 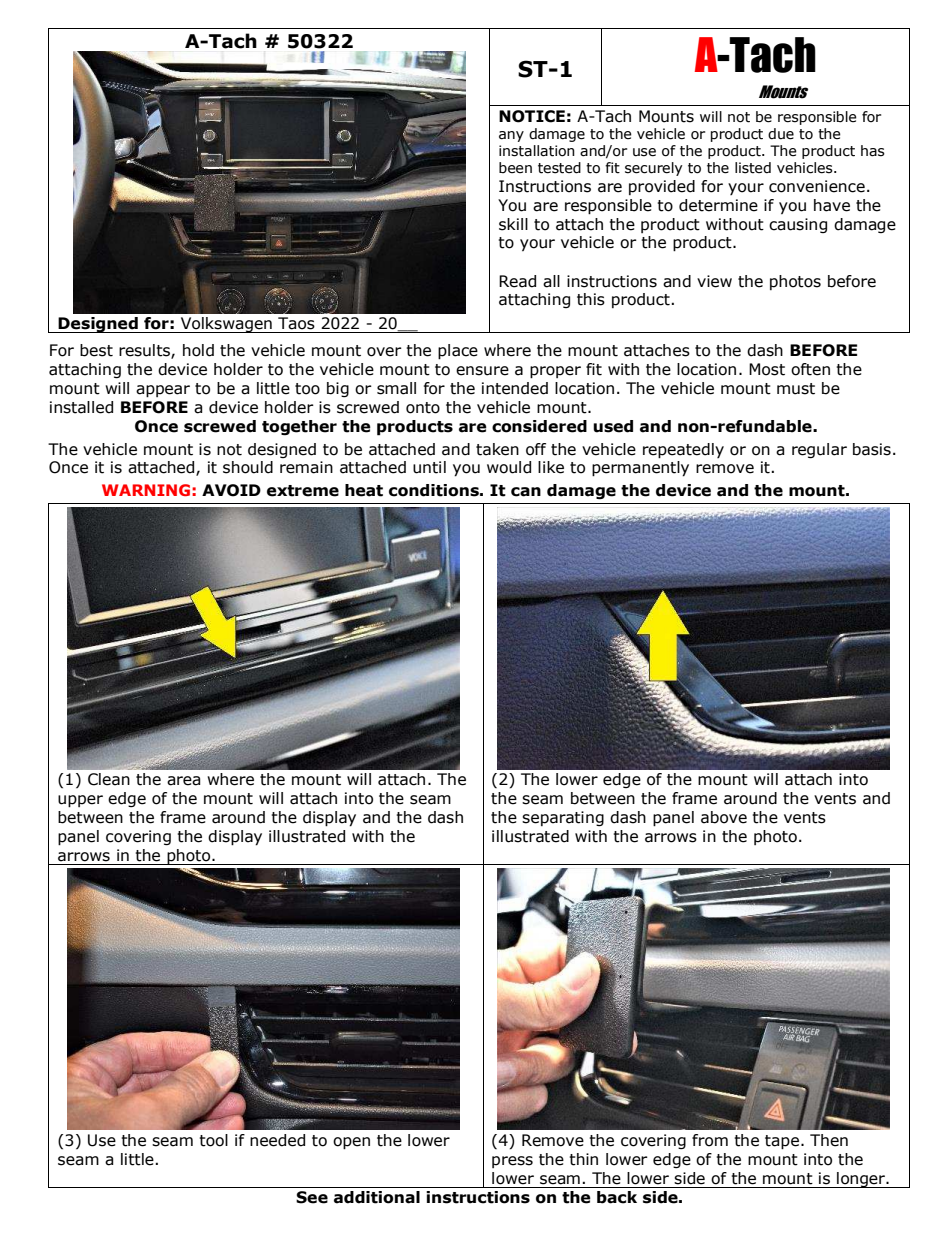 What do you see at coordinates (145, 351) in the page?
I see `results` at bounding box center [145, 351].
